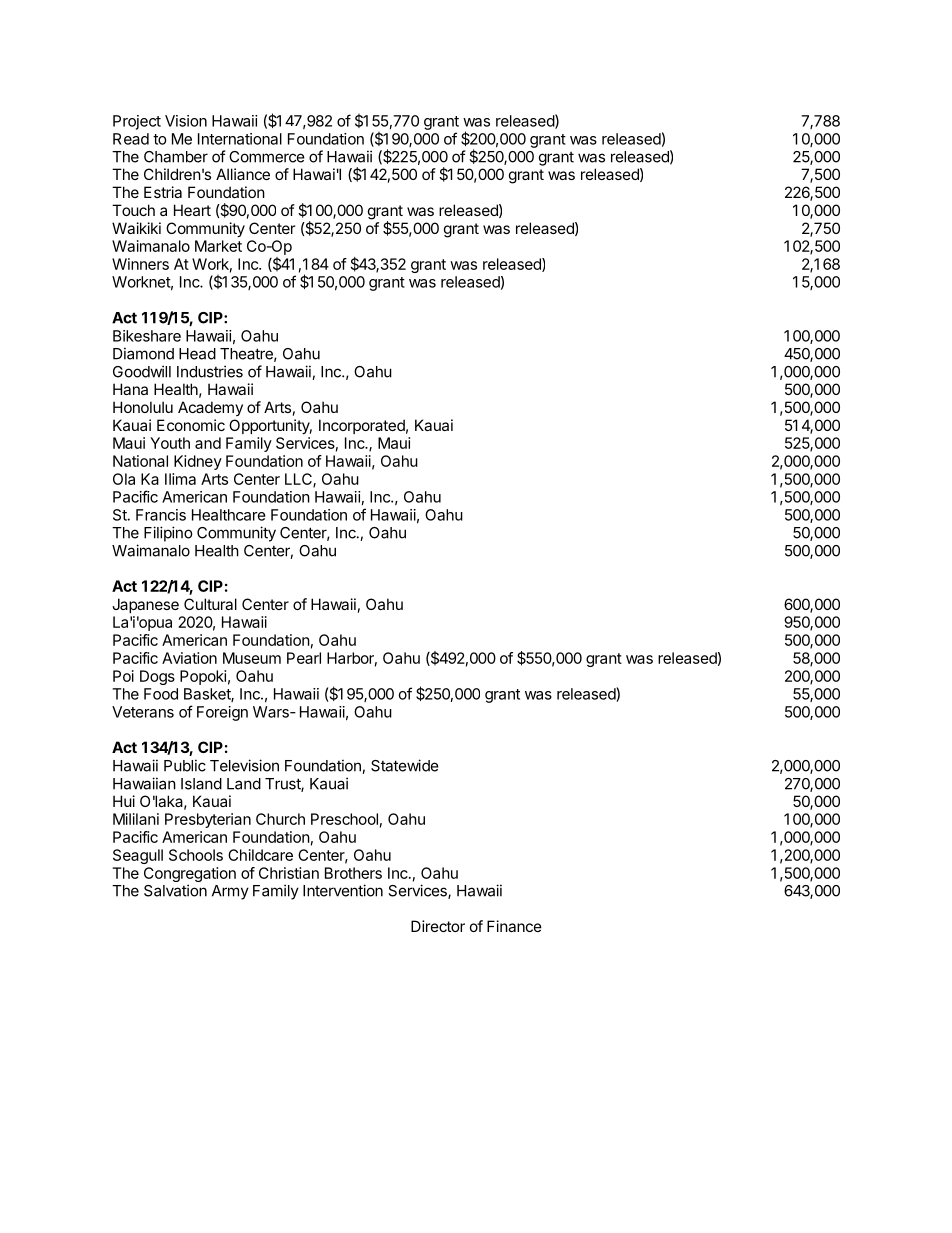 This document has width=952, height=1233. What do you see at coordinates (353, 873) in the document?
I see `Brothers` at bounding box center [353, 873].
